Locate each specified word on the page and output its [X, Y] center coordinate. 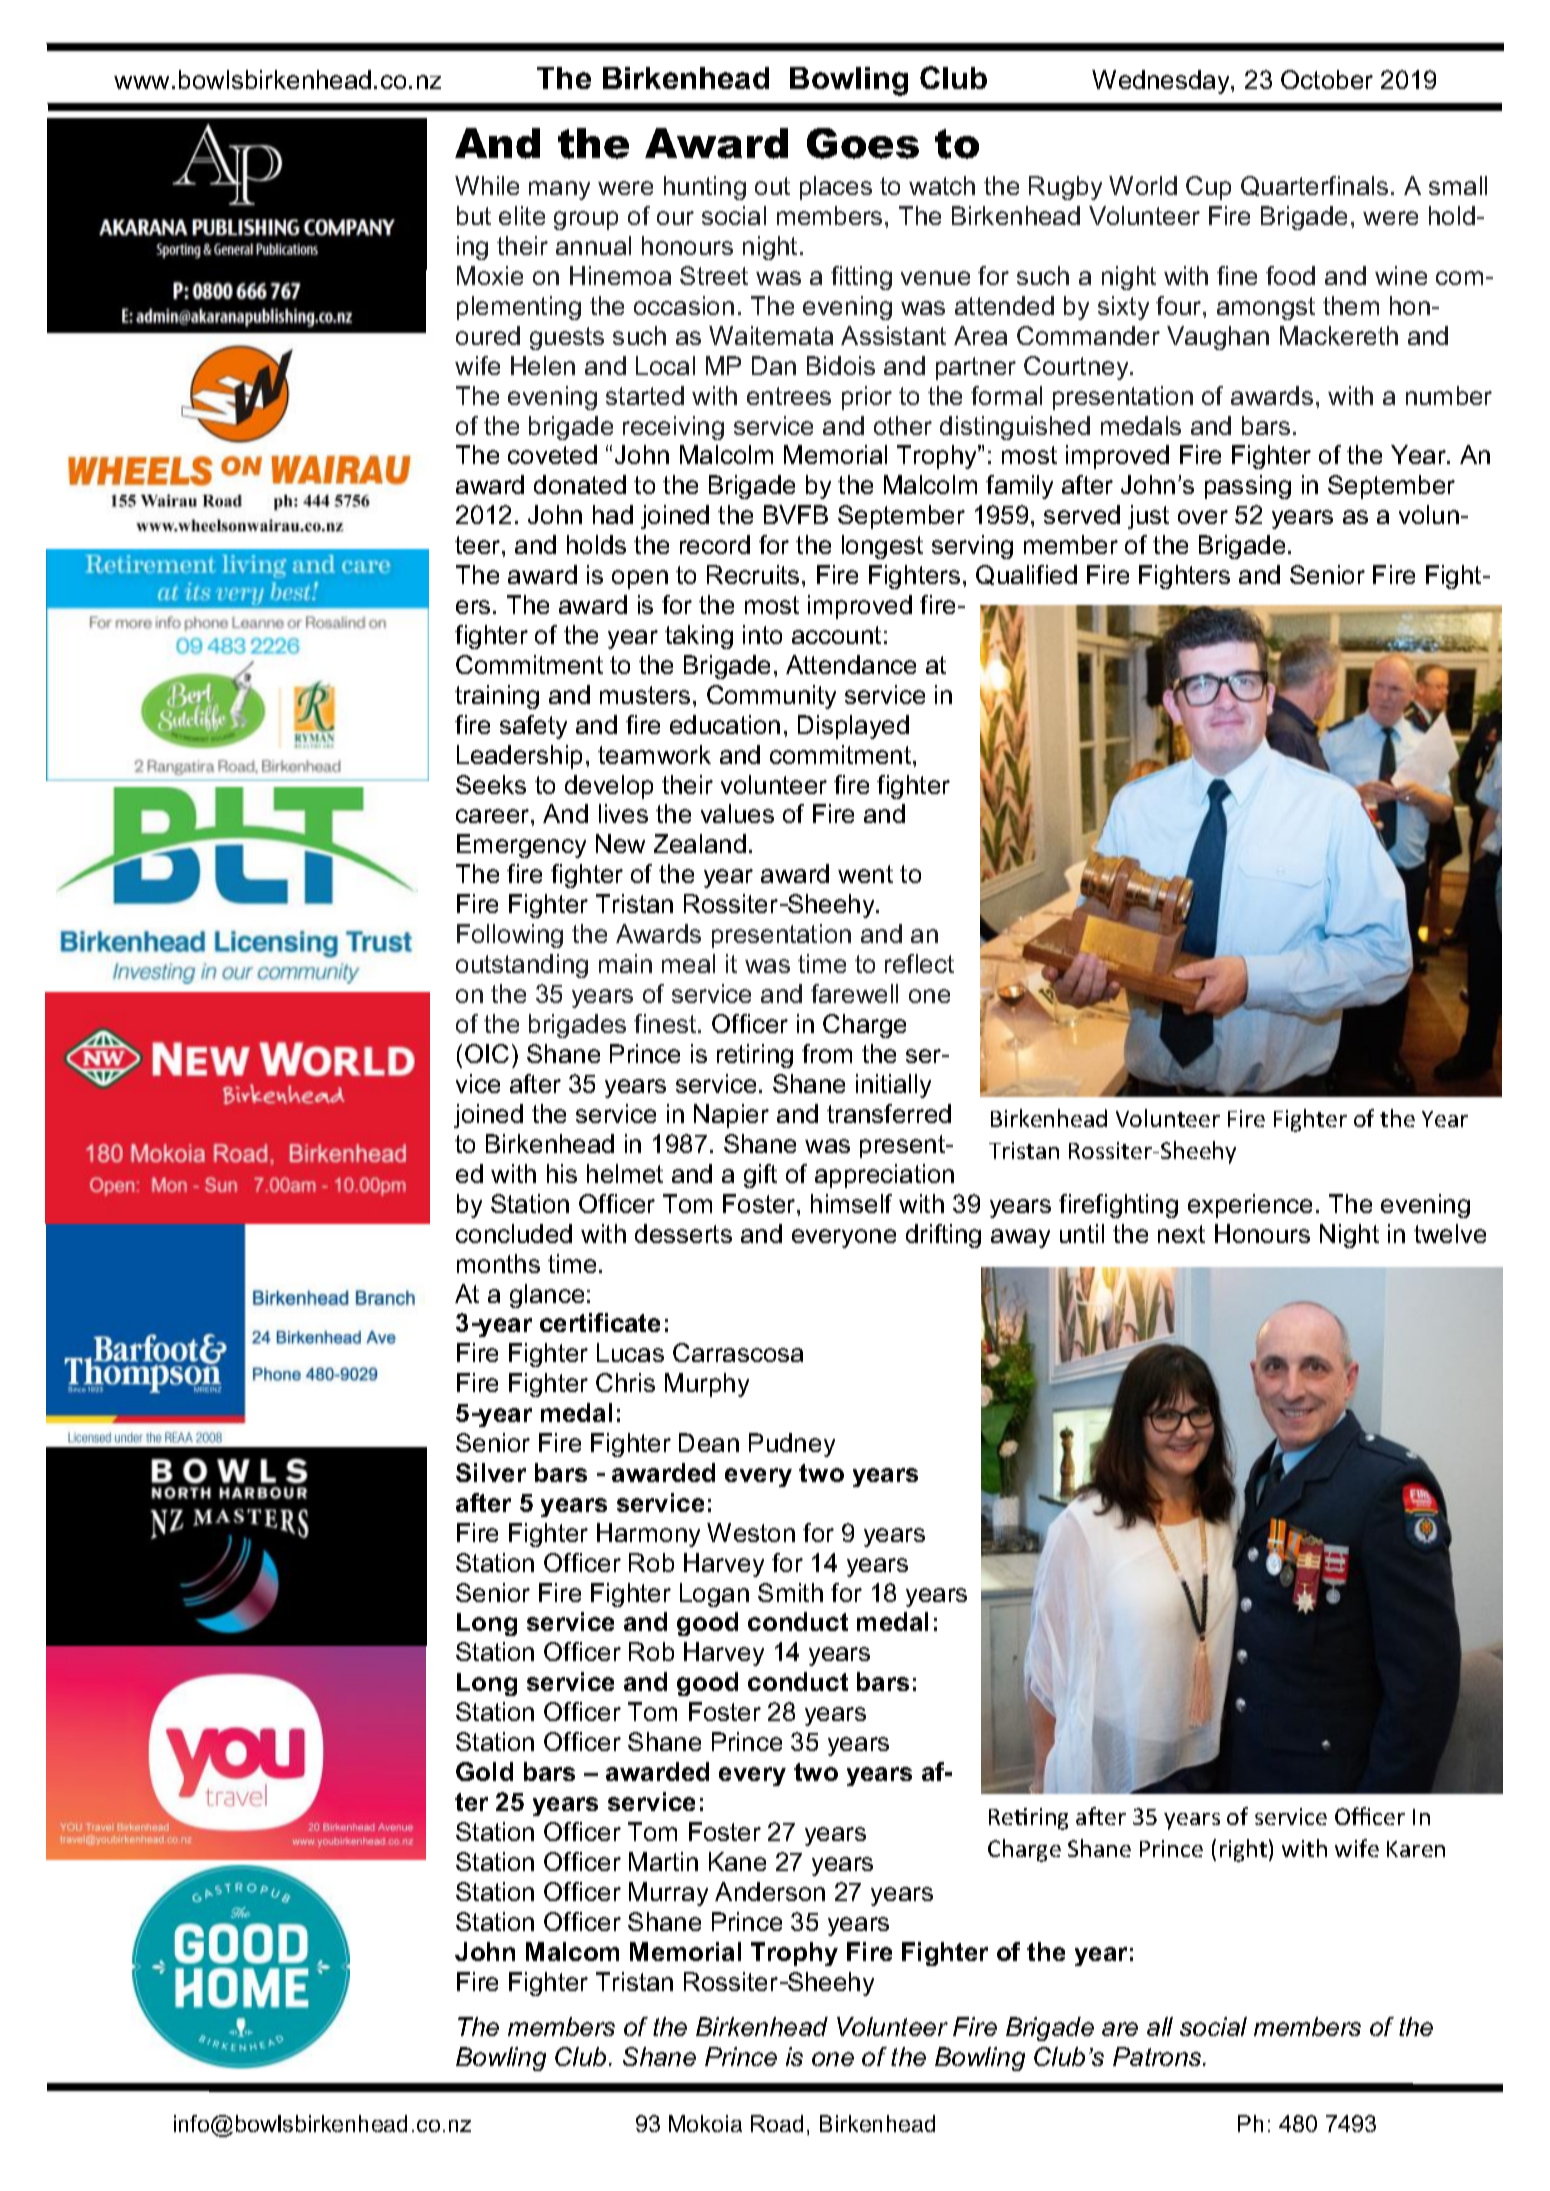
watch [942, 185]
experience [1250, 1206]
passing [1248, 487]
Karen [1416, 1849]
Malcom [572, 1951]
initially [893, 1086]
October [1327, 79]
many [559, 190]
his [562, 1173]
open [640, 579]
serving [972, 547]
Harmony [648, 1535]
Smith [790, 1592]
